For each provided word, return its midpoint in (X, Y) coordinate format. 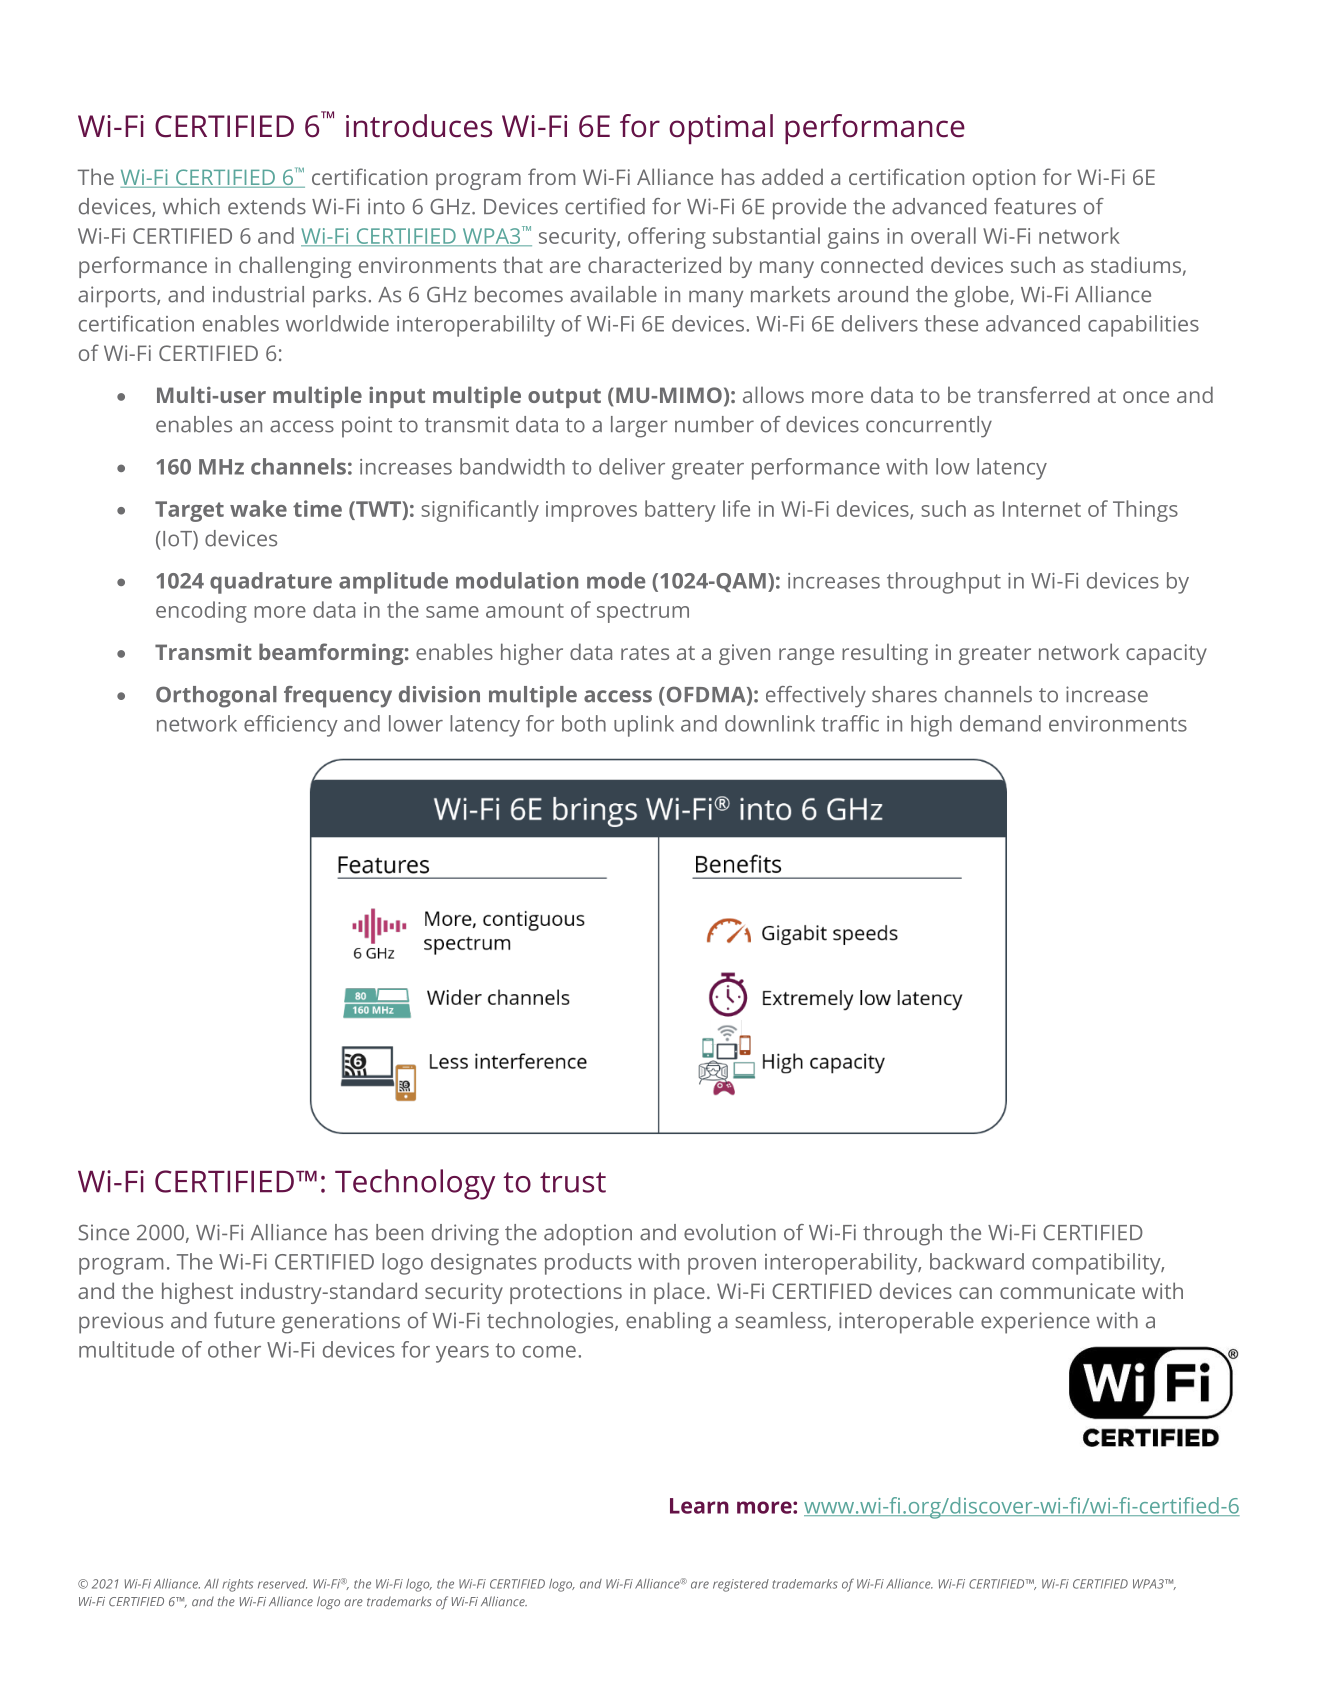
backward (977, 1261)
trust (573, 1182)
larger (639, 427)
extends (267, 206)
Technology (415, 1184)
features (1035, 206)
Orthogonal (216, 697)
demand (1000, 723)
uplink (644, 726)
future (244, 1320)
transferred (1033, 394)
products (588, 1264)
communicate (1067, 1291)
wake (258, 508)
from (551, 176)
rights (237, 1585)
